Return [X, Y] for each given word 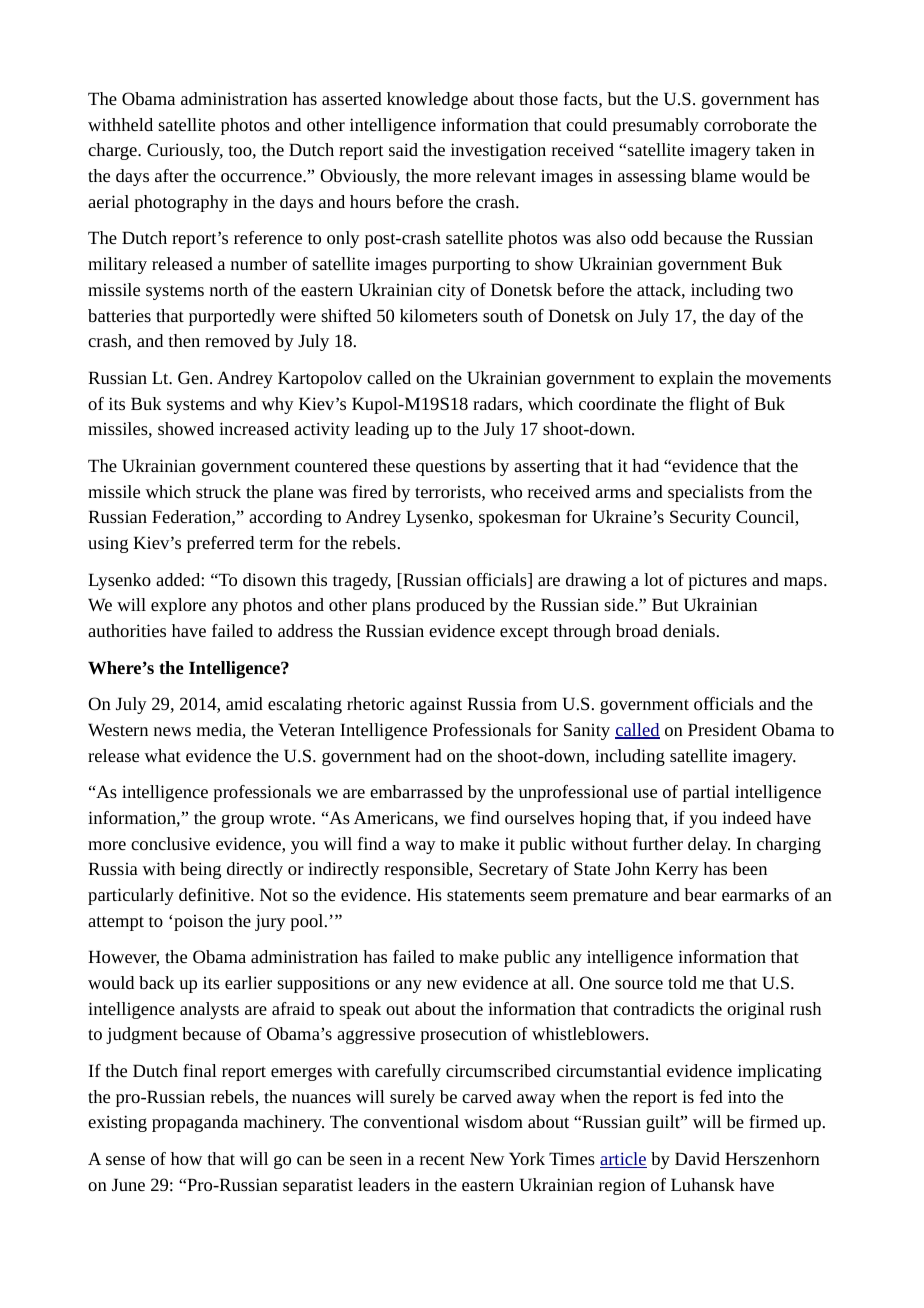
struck [218, 491]
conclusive [170, 843]
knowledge [427, 100]
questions [451, 467]
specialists [706, 493]
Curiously [185, 151]
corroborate [746, 124]
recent [442, 1159]
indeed [746, 817]
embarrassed [416, 791]
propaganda [195, 1123]
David [697, 1158]
